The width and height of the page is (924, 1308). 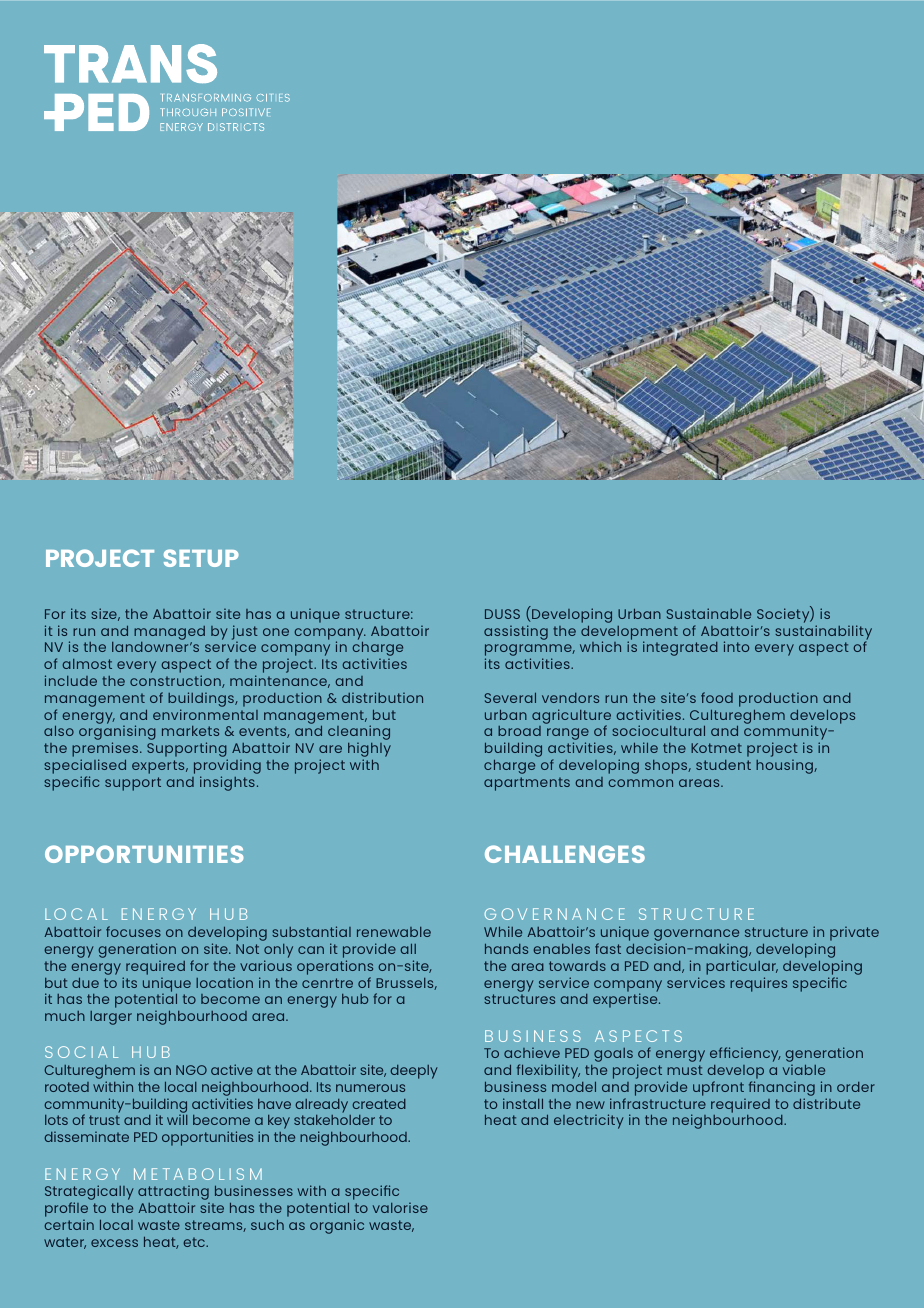 What do you see at coordinates (201, 558) in the page?
I see `SETUP` at bounding box center [201, 558].
